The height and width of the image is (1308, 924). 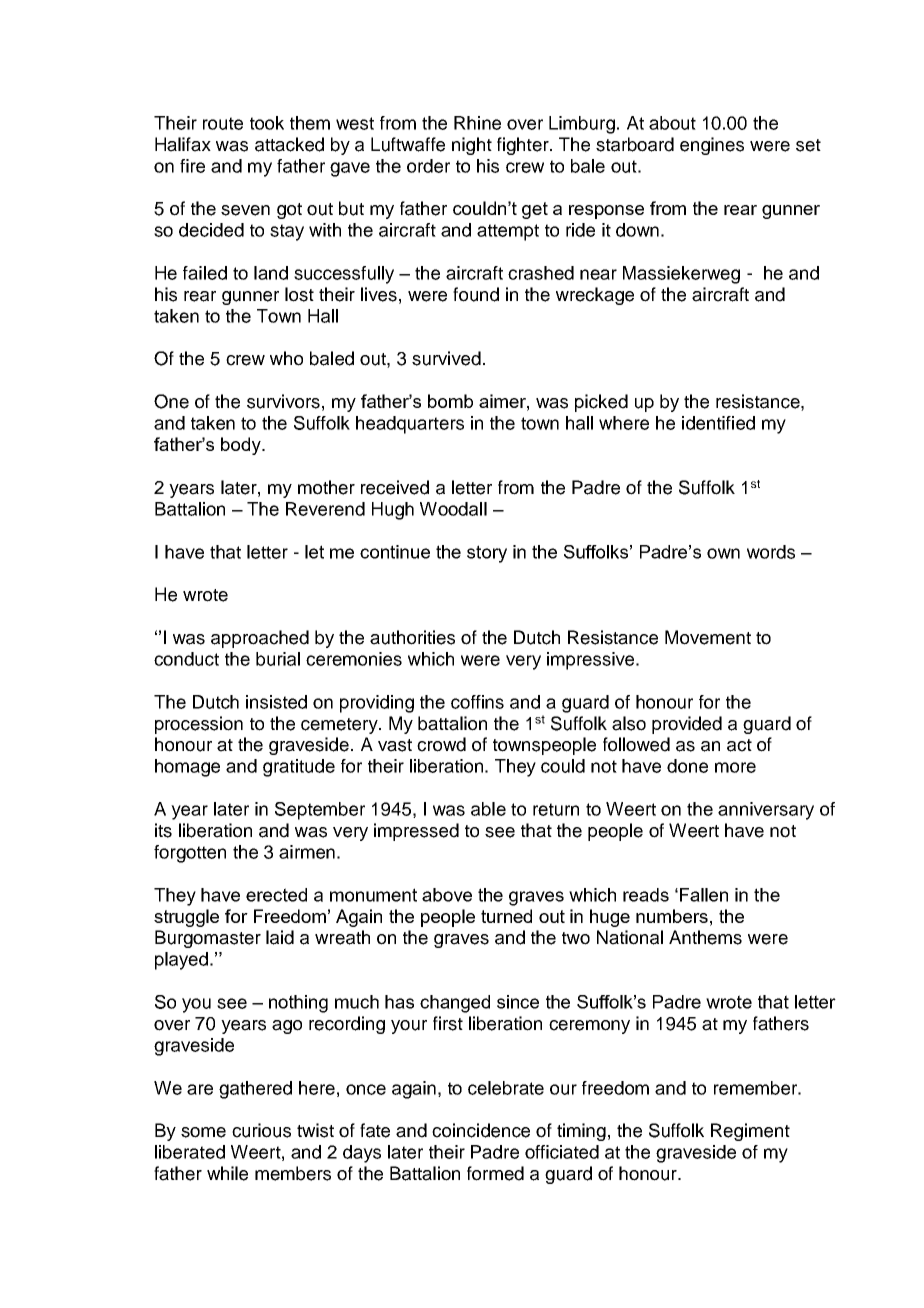 I want to click on Movement, so click(x=708, y=637).
